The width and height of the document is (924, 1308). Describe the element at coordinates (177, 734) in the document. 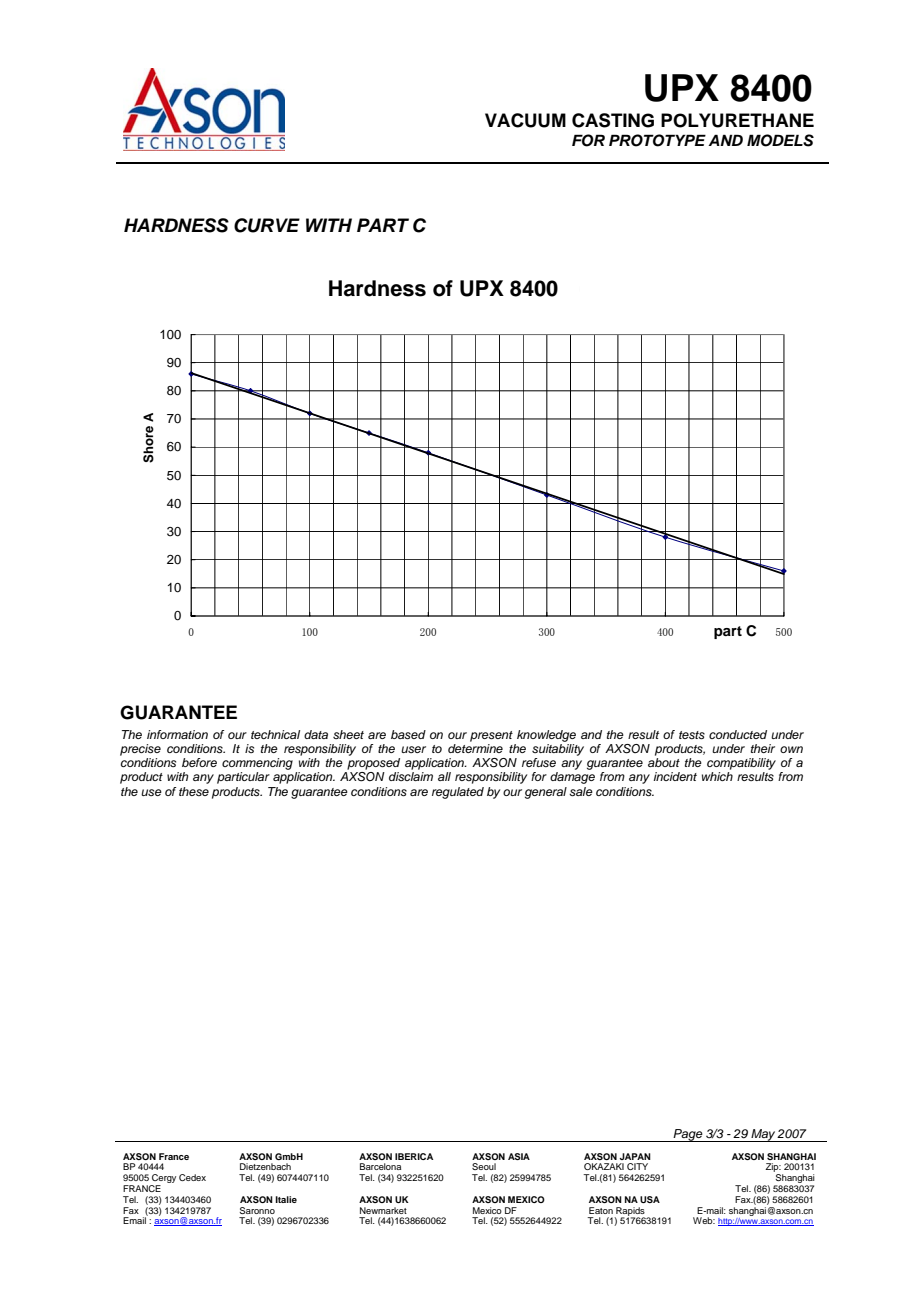

I see `information` at that location.
